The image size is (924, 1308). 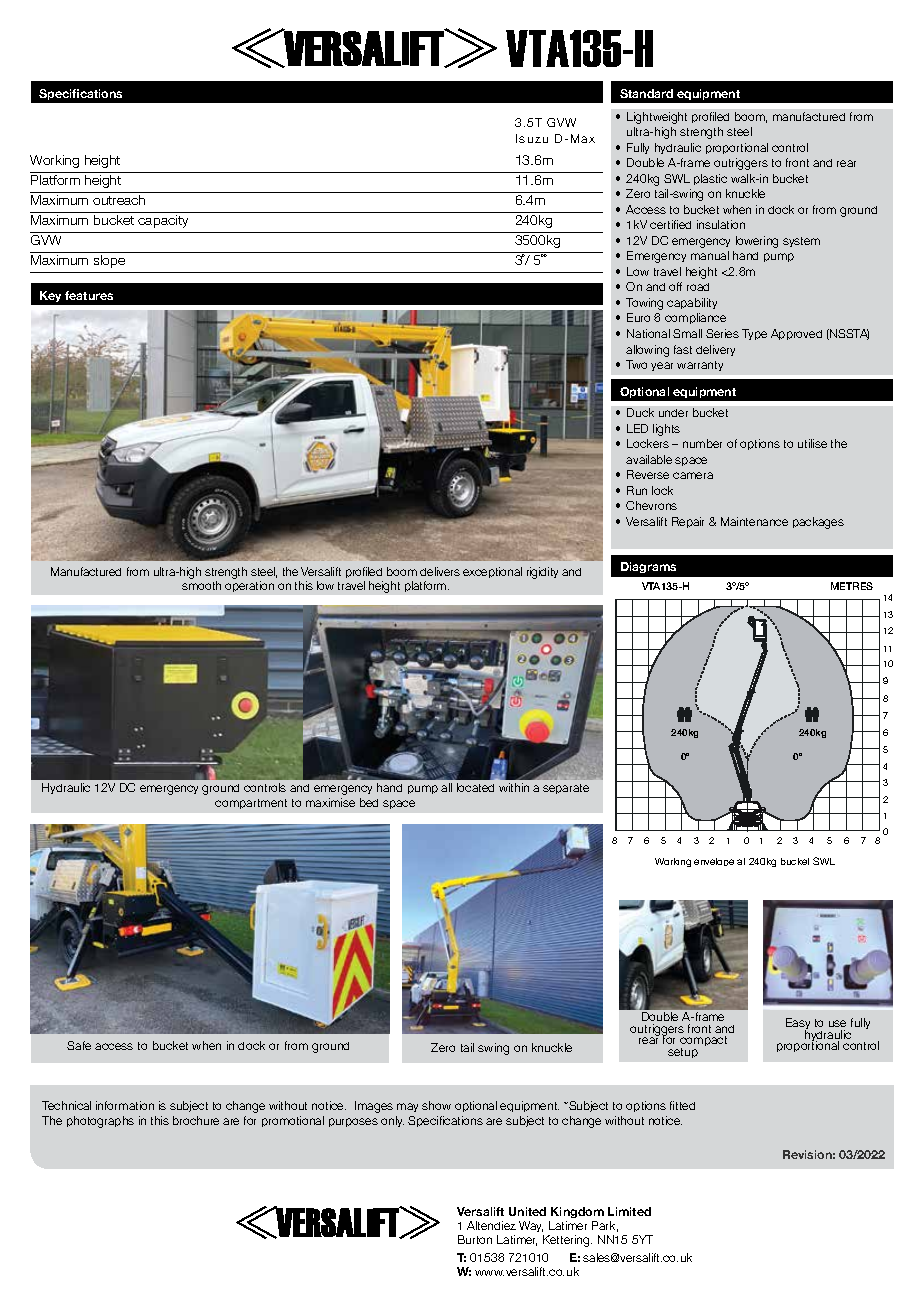 What do you see at coordinates (629, 1211) in the screenshot?
I see `Limited` at bounding box center [629, 1211].
